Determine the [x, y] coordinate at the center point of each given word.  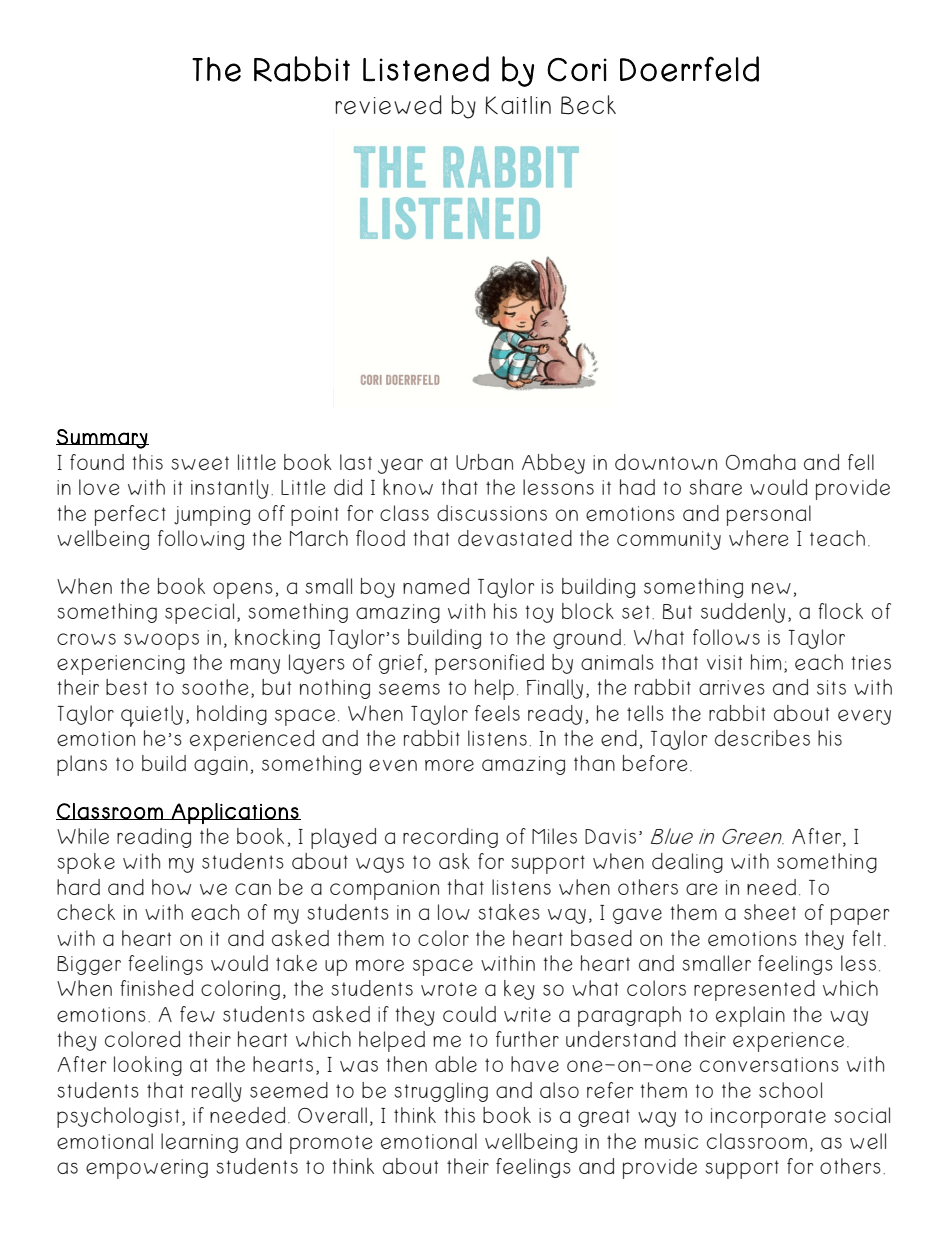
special [199, 613]
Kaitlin [518, 105]
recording [450, 838]
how [171, 887]
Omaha [761, 462]
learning [199, 1143]
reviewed [389, 105]
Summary [102, 439]
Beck [588, 105]
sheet [770, 912]
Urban [484, 462]
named [436, 586]
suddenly [743, 613]
